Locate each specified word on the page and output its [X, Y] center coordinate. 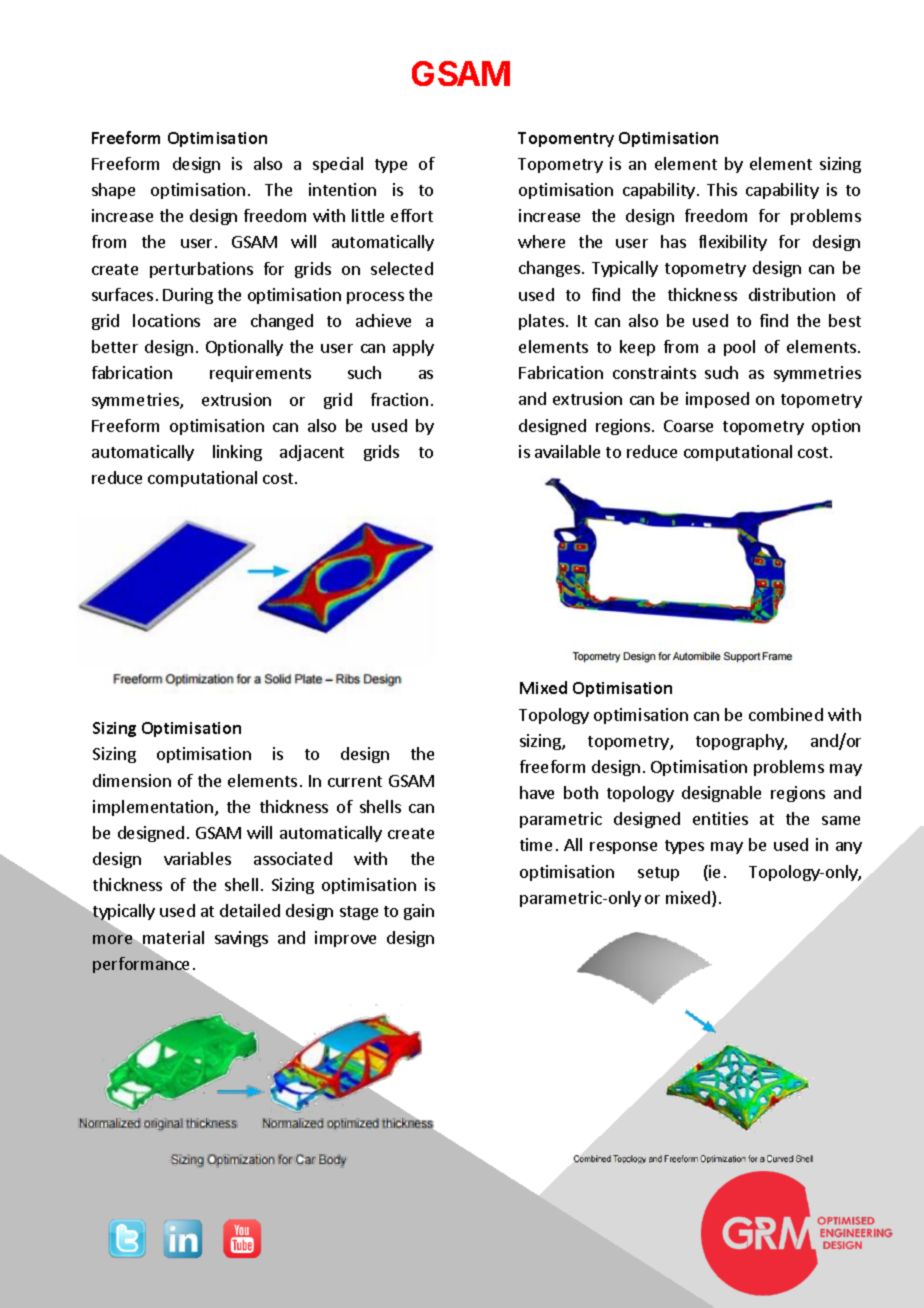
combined [786, 714]
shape [113, 191]
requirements [260, 374]
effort [412, 215]
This [722, 189]
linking [237, 453]
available [567, 451]
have [537, 792]
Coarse [688, 426]
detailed [250, 910]
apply [413, 348]
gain [419, 912]
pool [739, 348]
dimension [132, 780]
